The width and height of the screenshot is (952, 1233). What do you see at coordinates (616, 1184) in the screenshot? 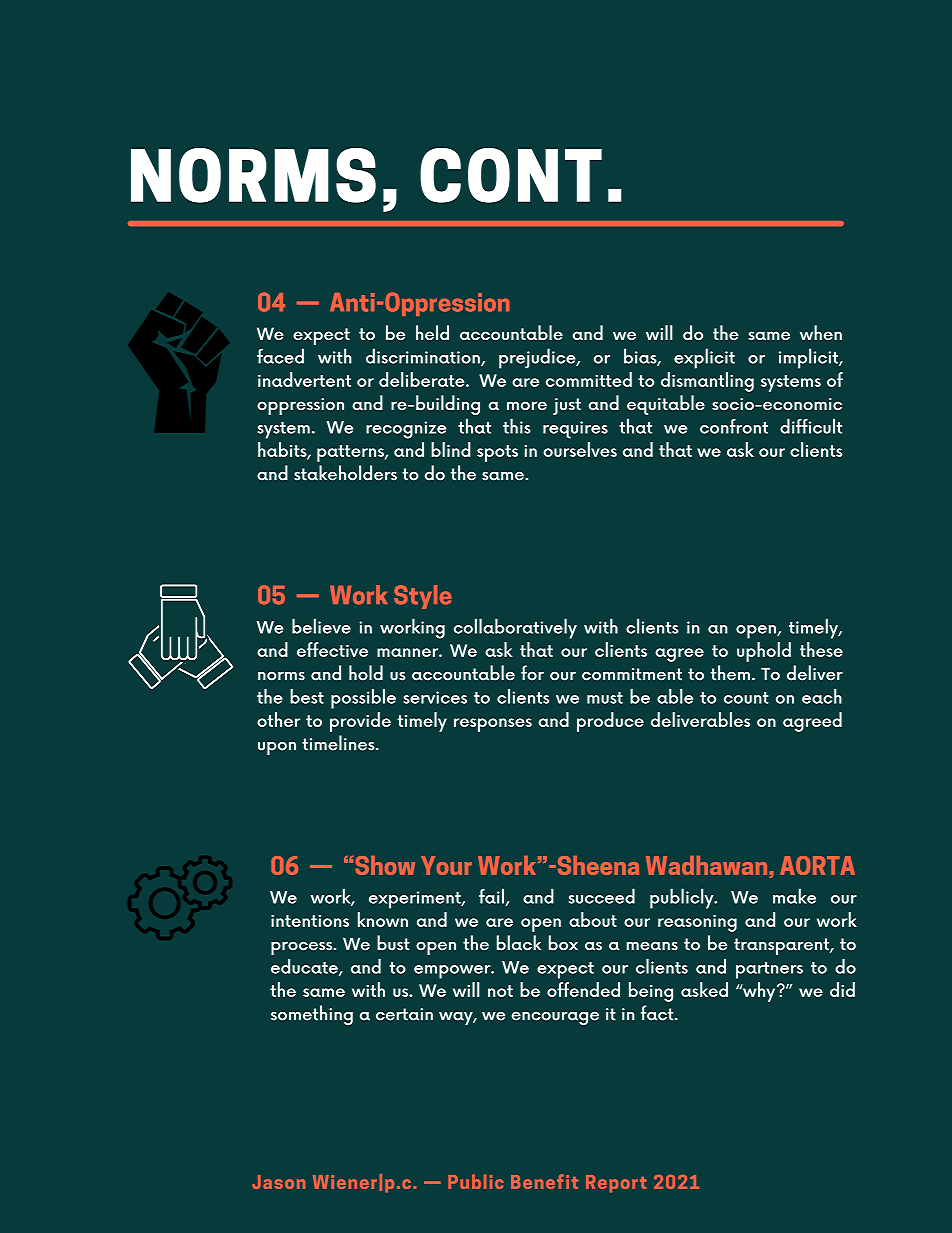
I see `Report` at bounding box center [616, 1184].
